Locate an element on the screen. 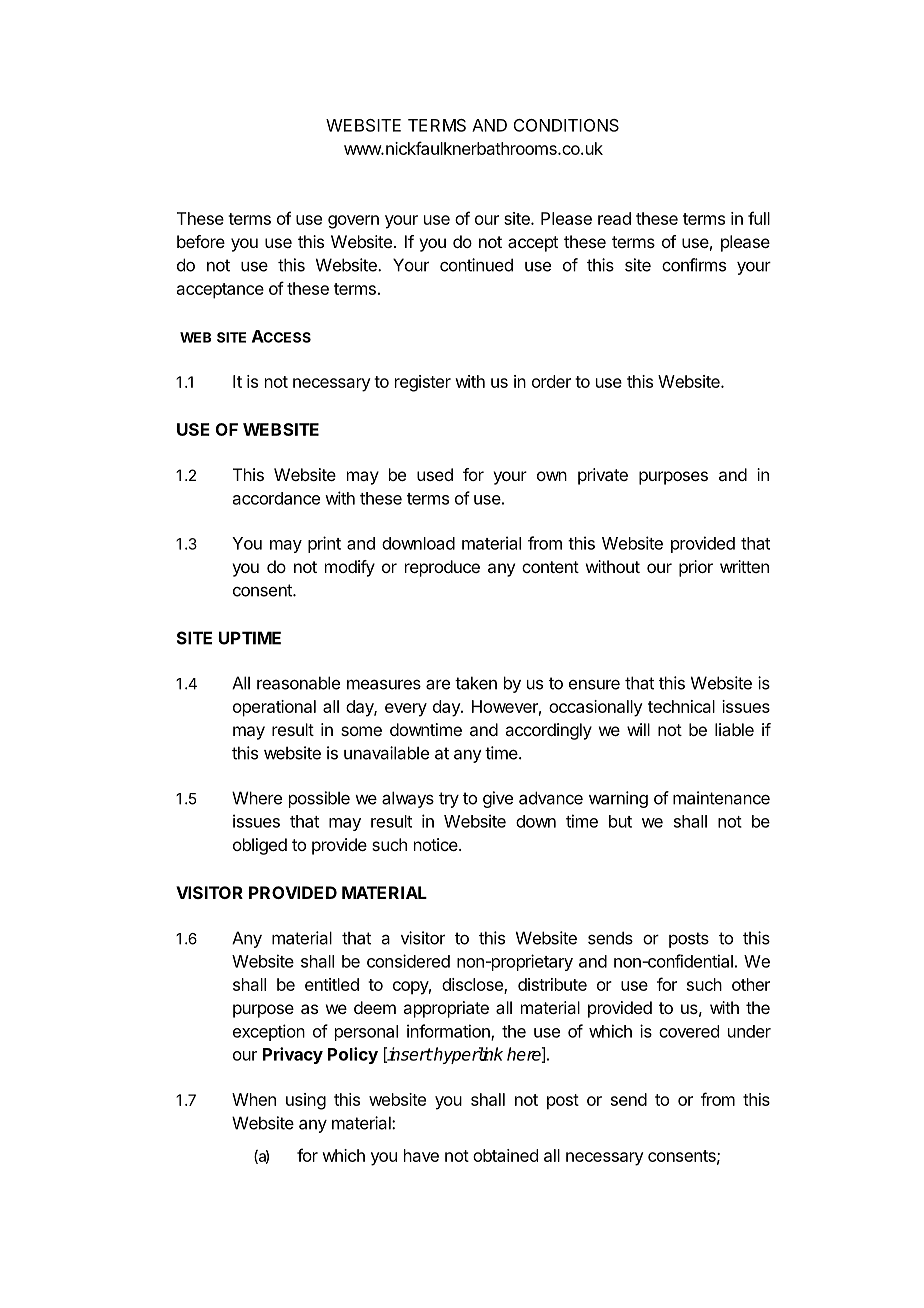 The width and height of the screenshot is (924, 1308). CONDITIONS is located at coordinates (566, 125).
